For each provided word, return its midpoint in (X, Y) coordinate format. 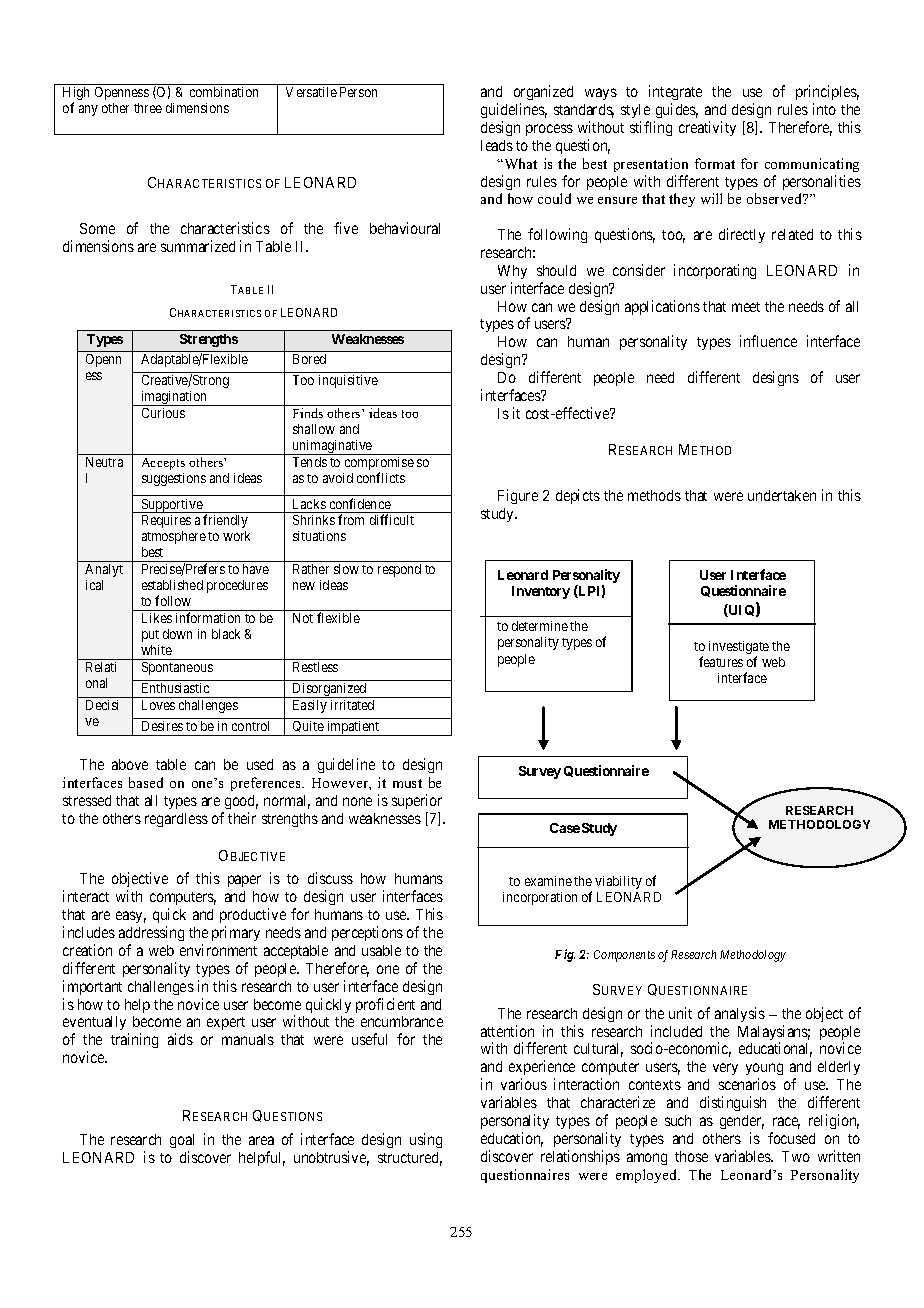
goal (182, 1143)
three (148, 108)
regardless (176, 820)
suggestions (174, 479)
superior (417, 801)
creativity (707, 128)
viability (618, 882)
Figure (518, 496)
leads (497, 145)
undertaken (782, 495)
